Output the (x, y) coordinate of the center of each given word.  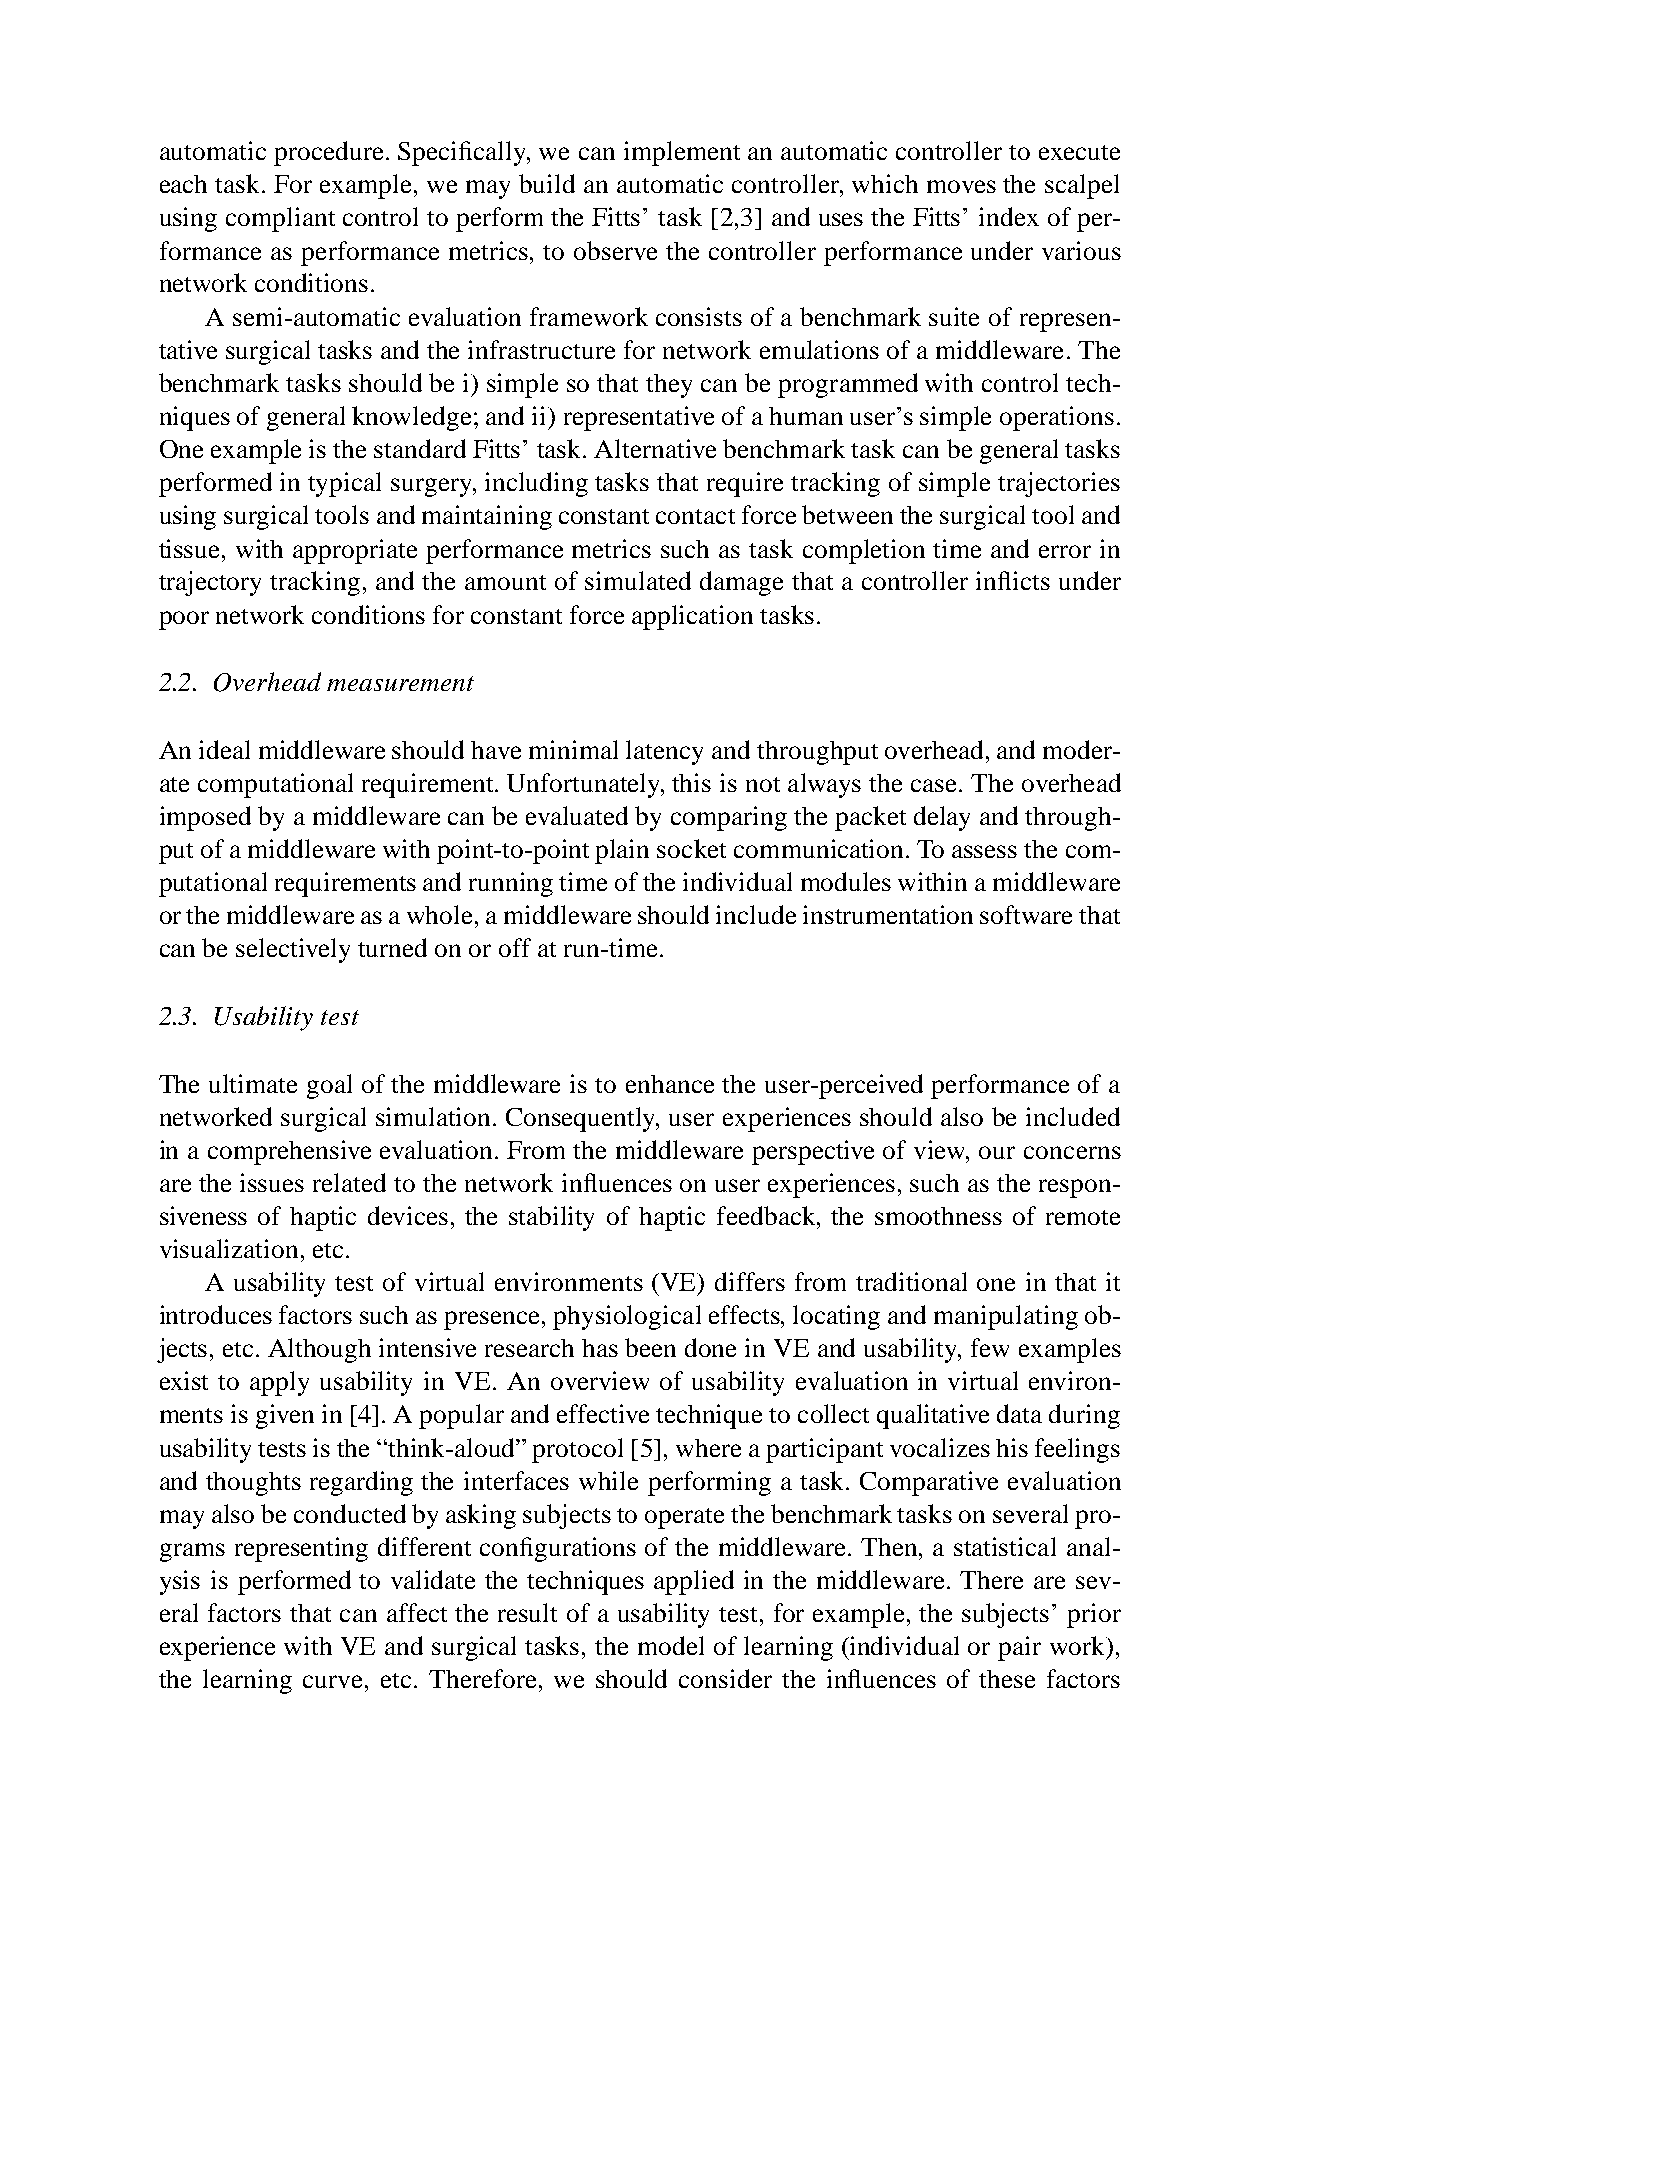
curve (332, 1681)
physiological (627, 1317)
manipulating (1006, 1317)
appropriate (355, 551)
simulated (638, 580)
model (671, 1645)
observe (615, 250)
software (1026, 914)
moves (961, 186)
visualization (229, 1248)
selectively (293, 950)
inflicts (1013, 580)
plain (622, 851)
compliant (280, 219)
